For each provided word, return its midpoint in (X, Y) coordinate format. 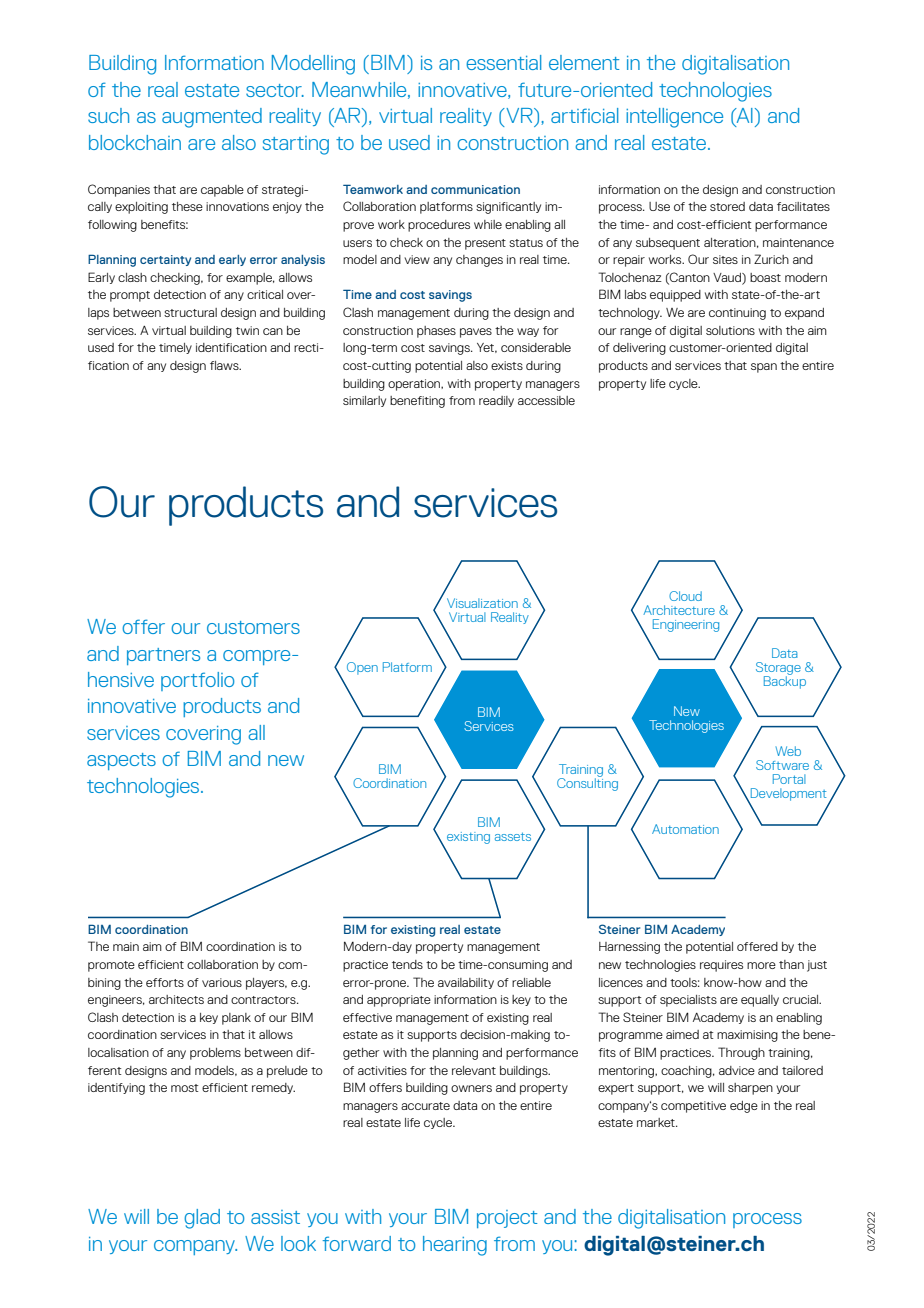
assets (513, 836)
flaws (225, 365)
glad (202, 1219)
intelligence (674, 118)
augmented (212, 118)
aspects (121, 761)
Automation (685, 829)
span (764, 368)
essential (503, 62)
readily (496, 401)
